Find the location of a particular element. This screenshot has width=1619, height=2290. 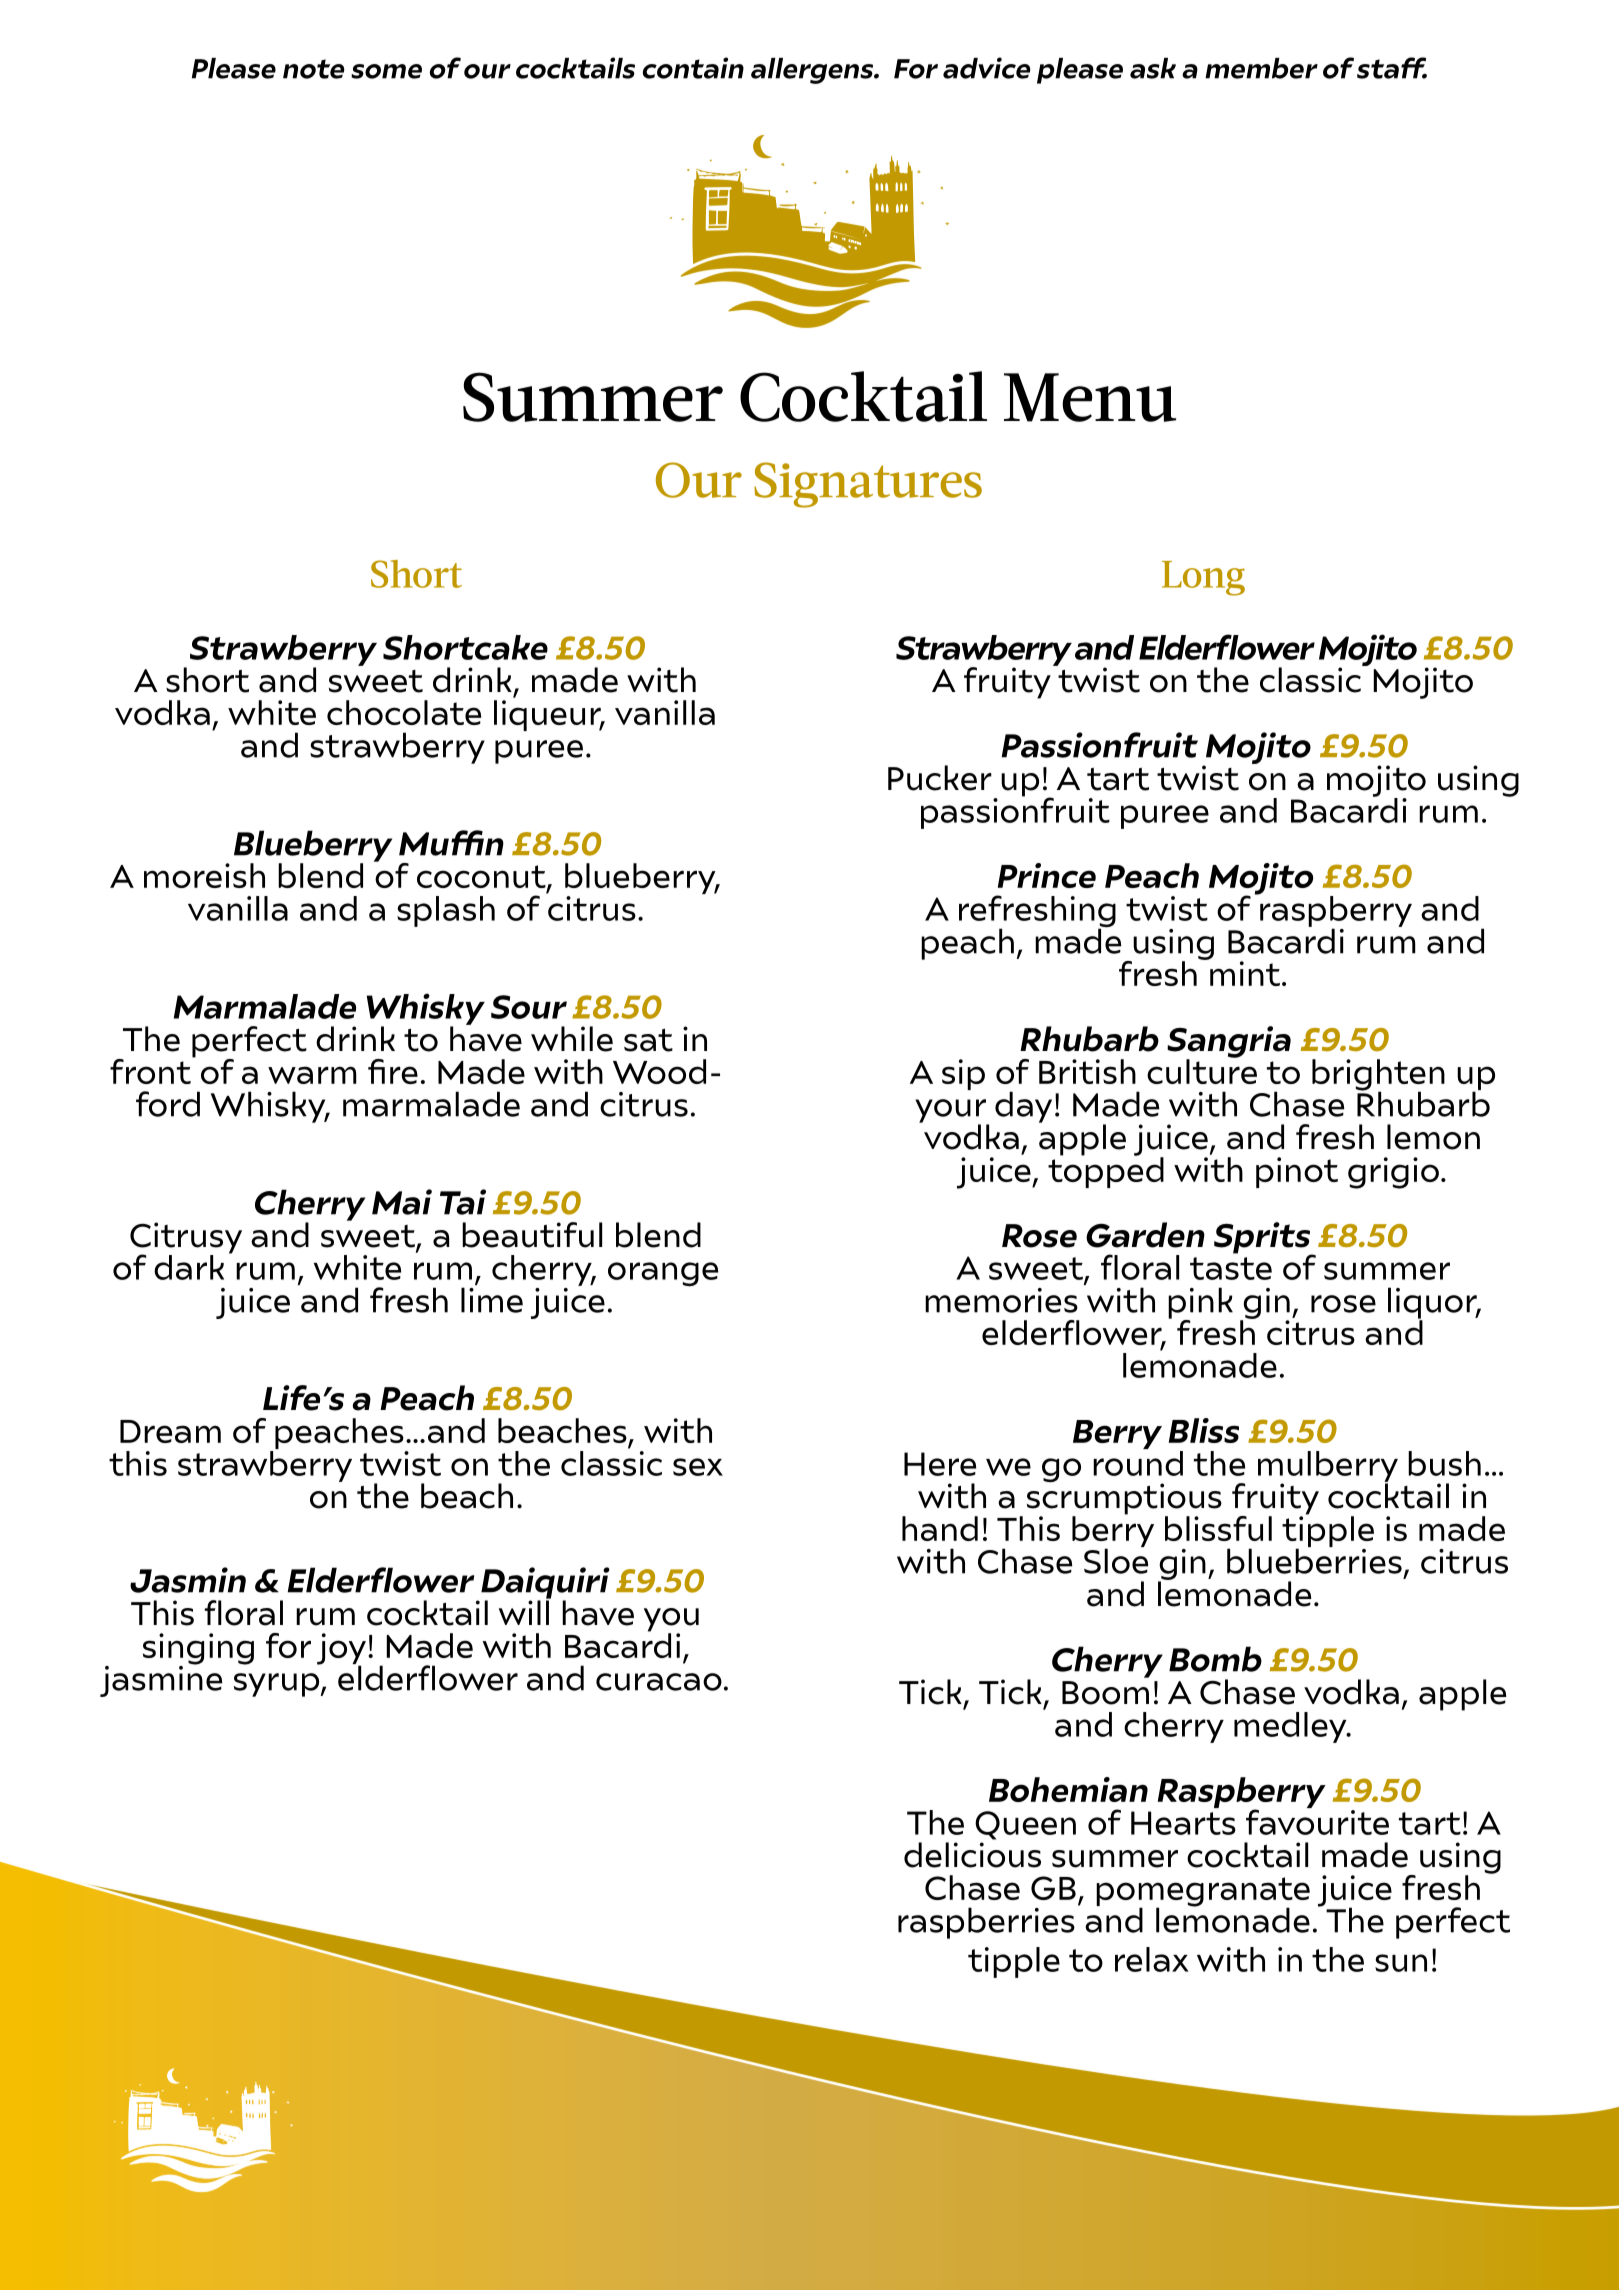

note is located at coordinates (314, 69).
